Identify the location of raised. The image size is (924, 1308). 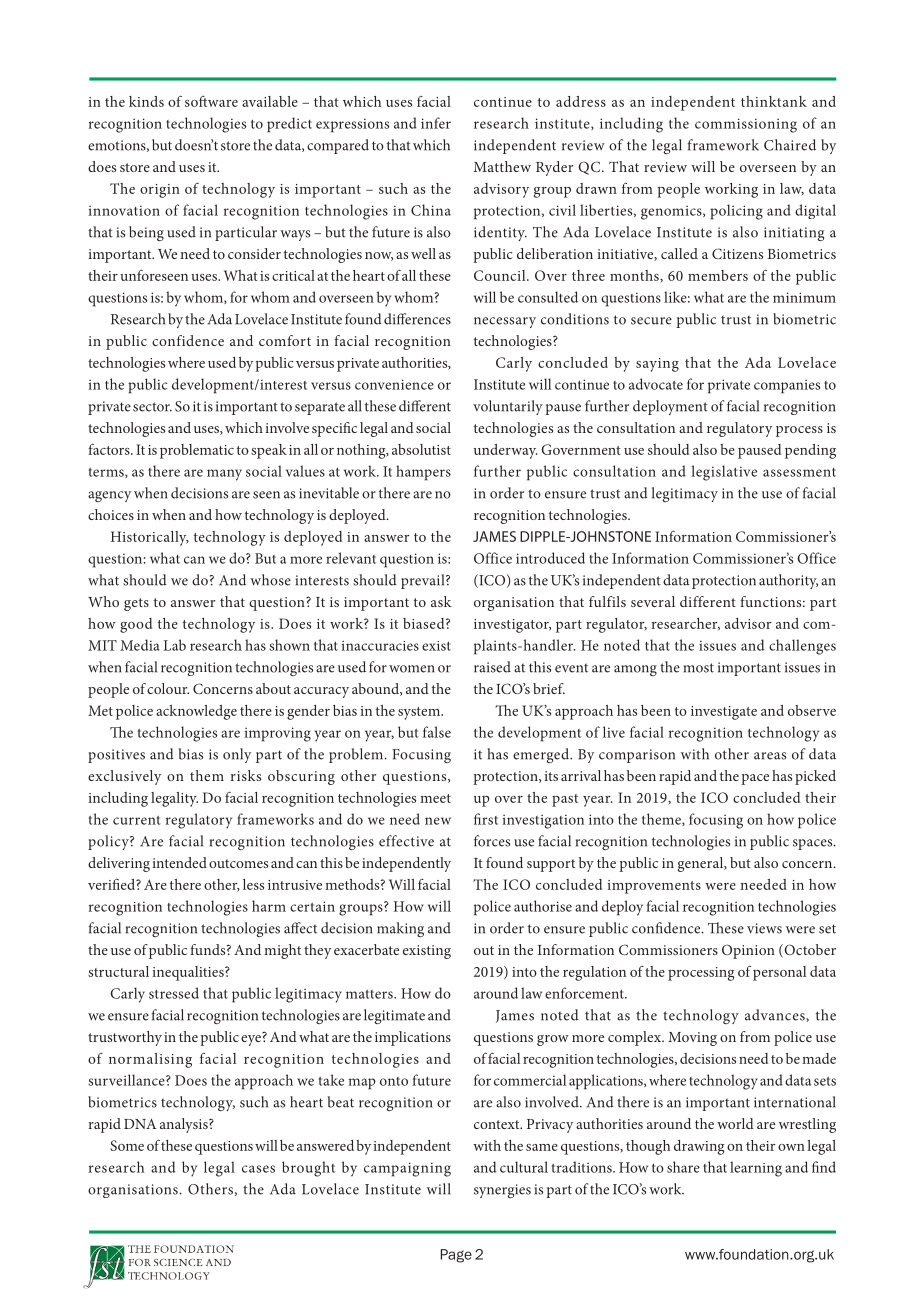
(492, 667).
